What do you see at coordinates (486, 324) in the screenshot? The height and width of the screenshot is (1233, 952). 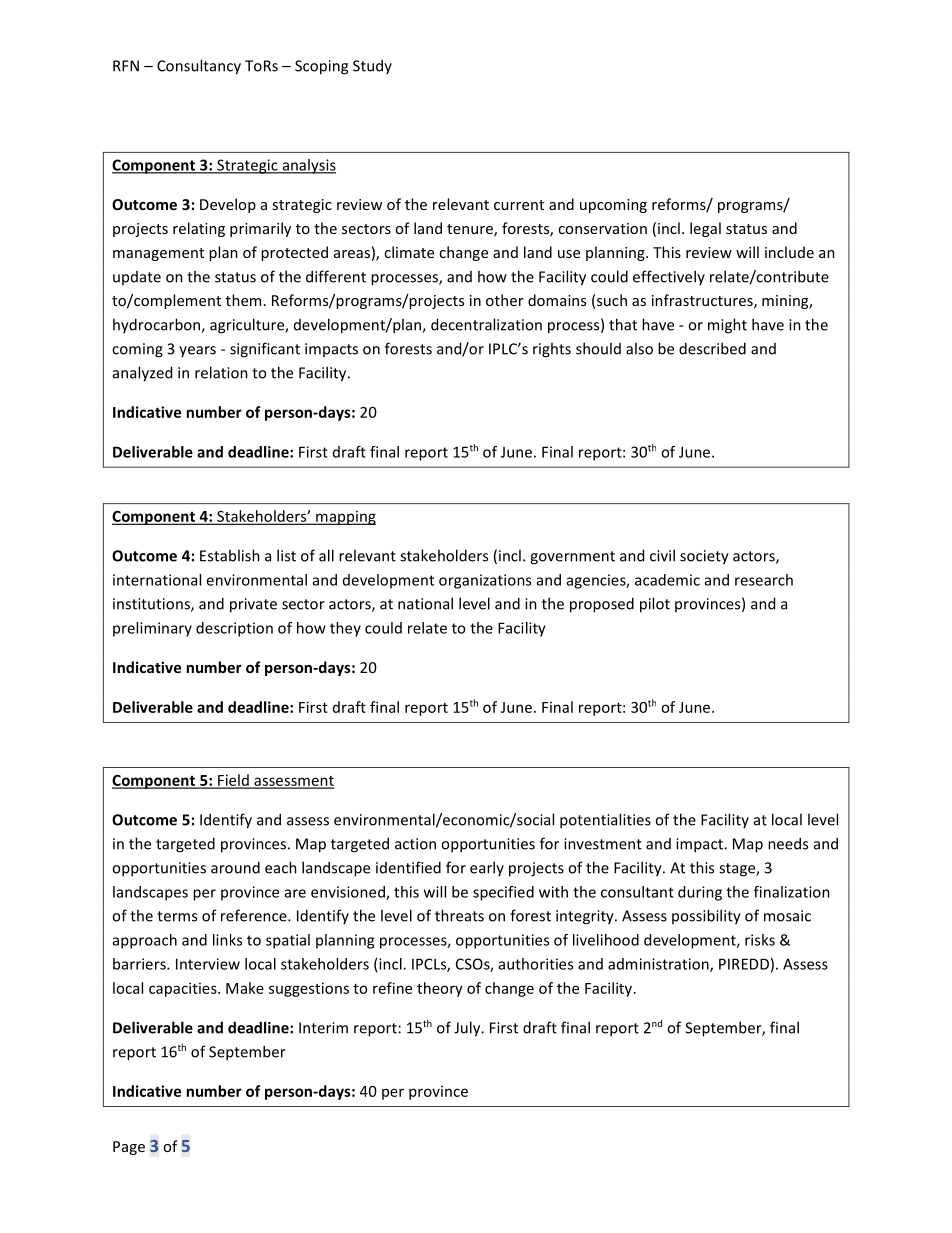 I see `decentralization` at bounding box center [486, 324].
